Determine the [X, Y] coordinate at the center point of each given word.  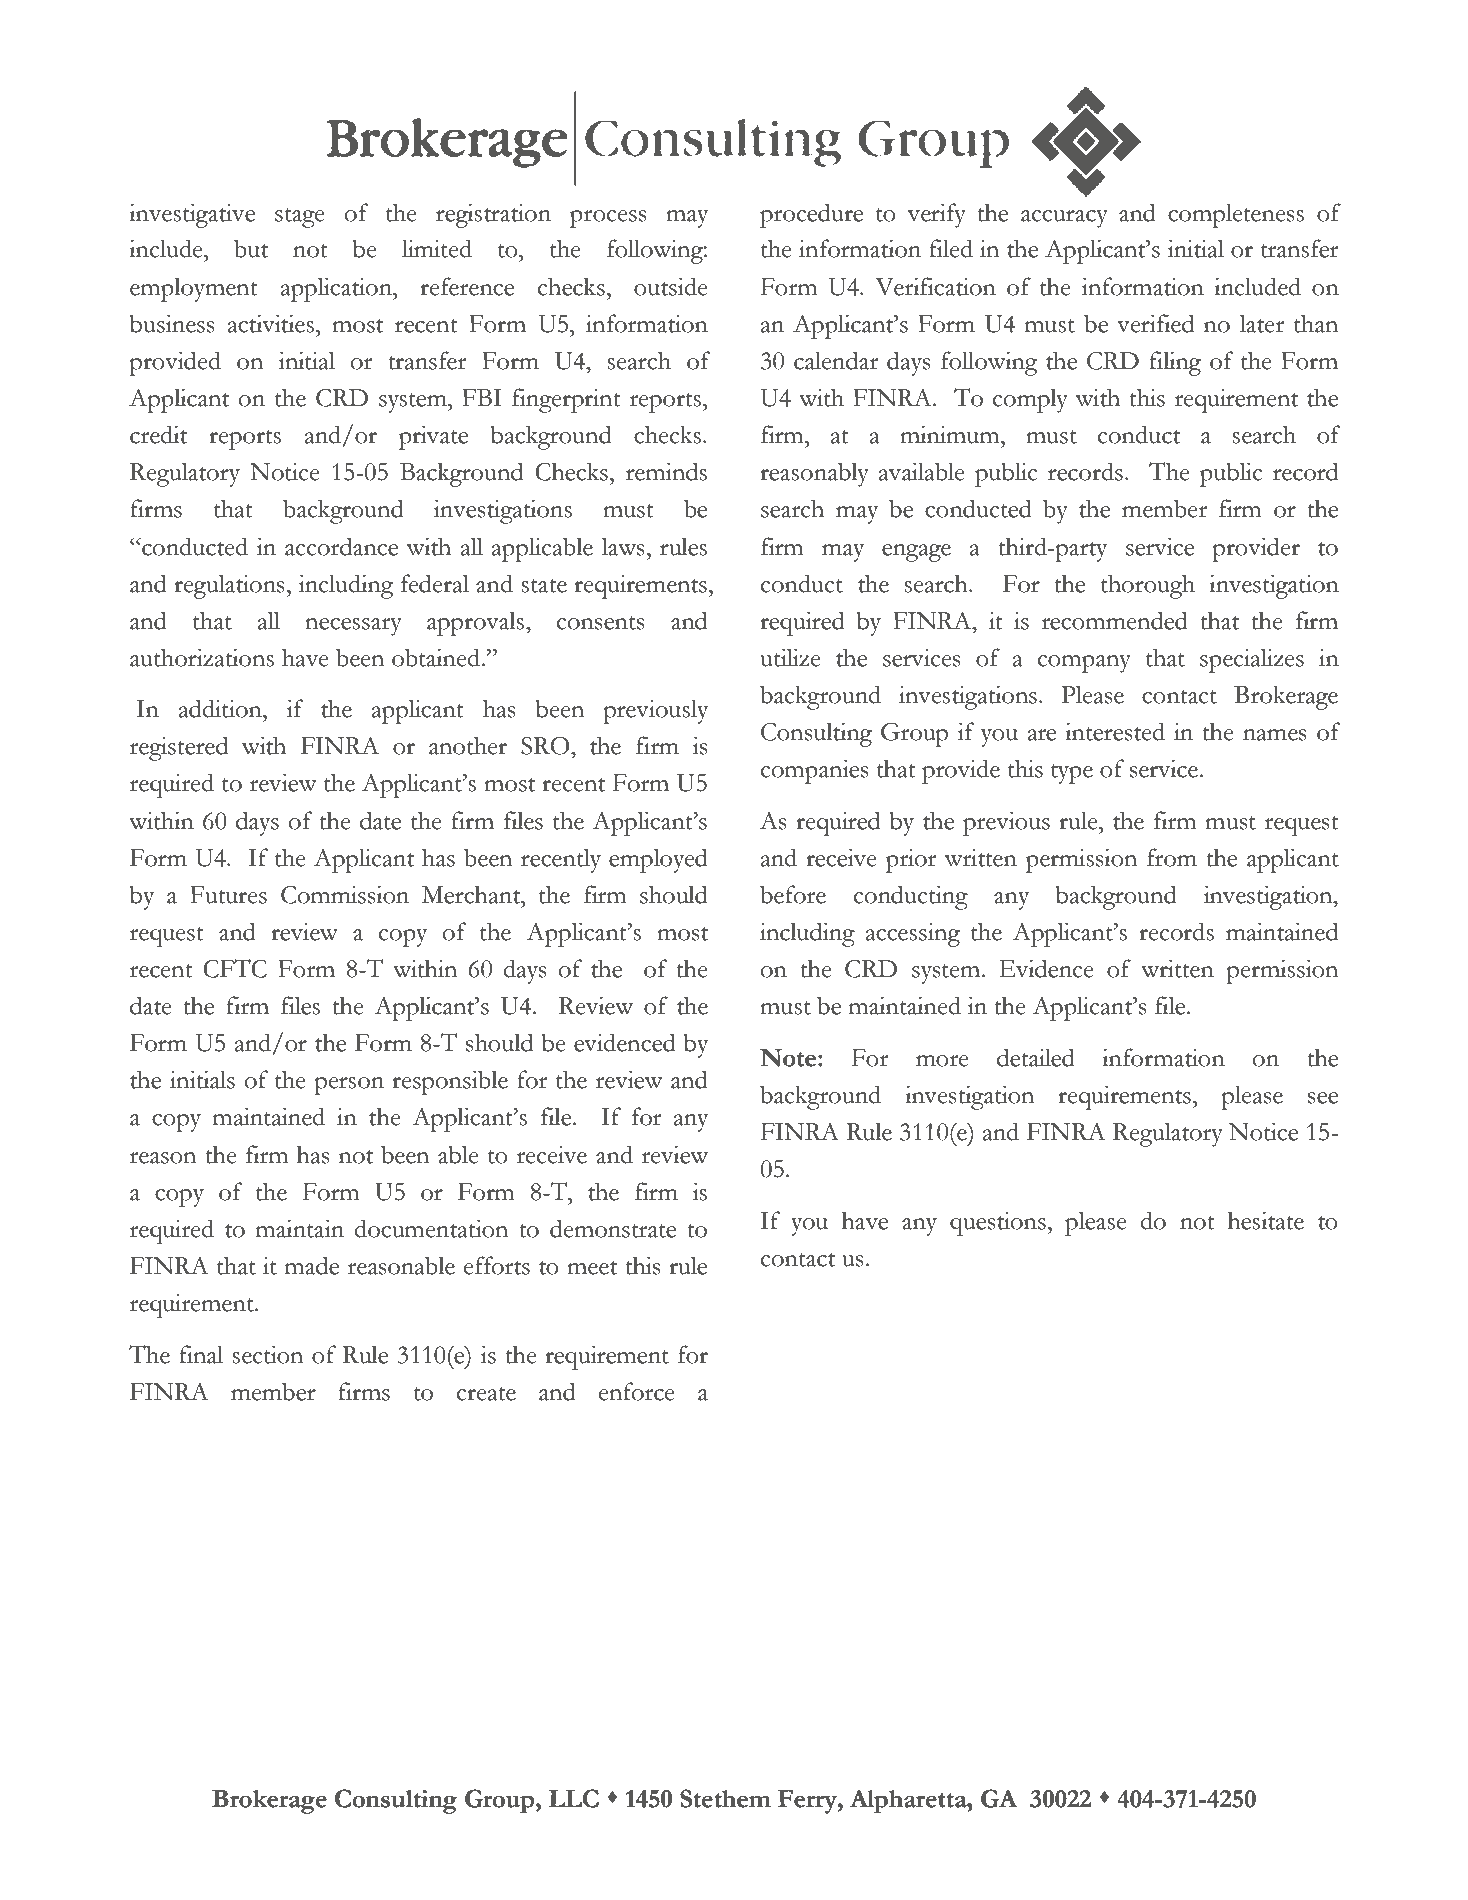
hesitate [1266, 1220]
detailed [1036, 1057]
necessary [353, 627]
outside [671, 286]
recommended [1115, 620]
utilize [790, 657]
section [267, 1354]
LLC [573, 1798]
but [251, 248]
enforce [637, 1391]
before [793, 894]
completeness [1236, 215]
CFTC [235, 968]
